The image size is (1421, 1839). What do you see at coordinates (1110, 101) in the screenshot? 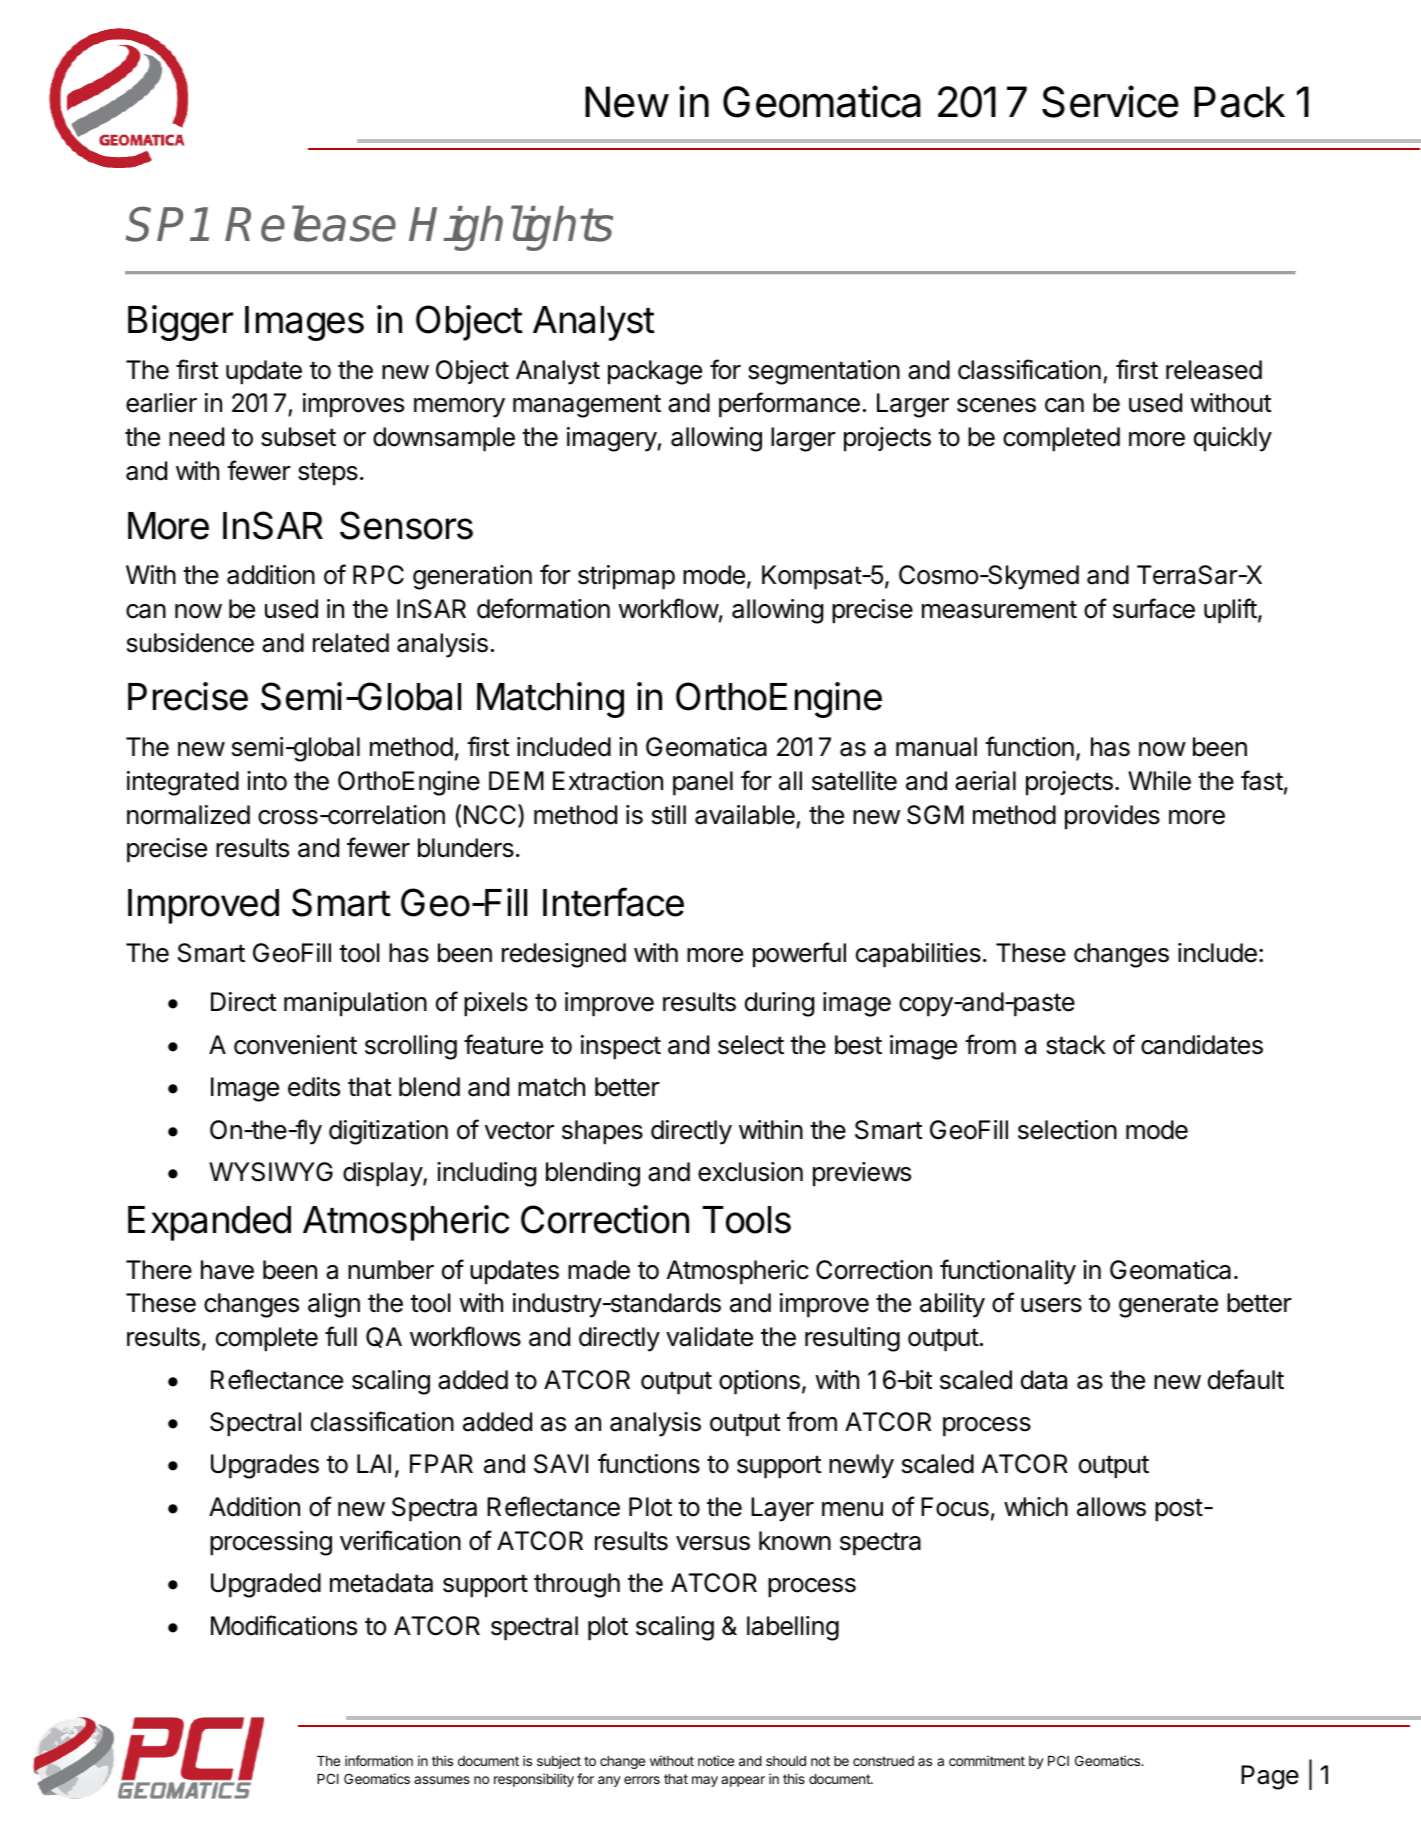
I see `Service` at bounding box center [1110, 101].
